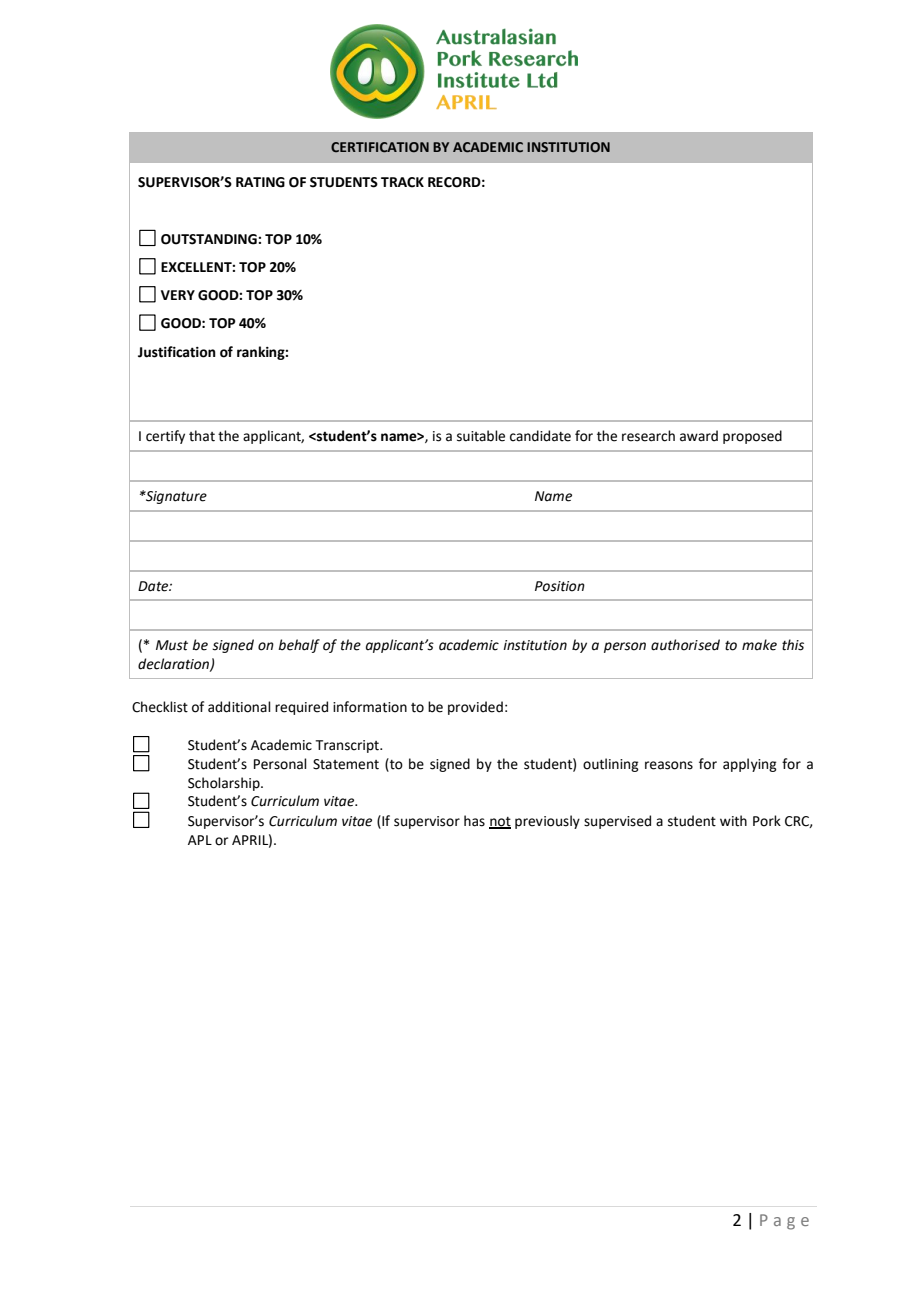 Image resolution: width=924 pixels, height=1308 pixels. What do you see at coordinates (474, 821) in the document?
I see `has` at bounding box center [474, 821].
